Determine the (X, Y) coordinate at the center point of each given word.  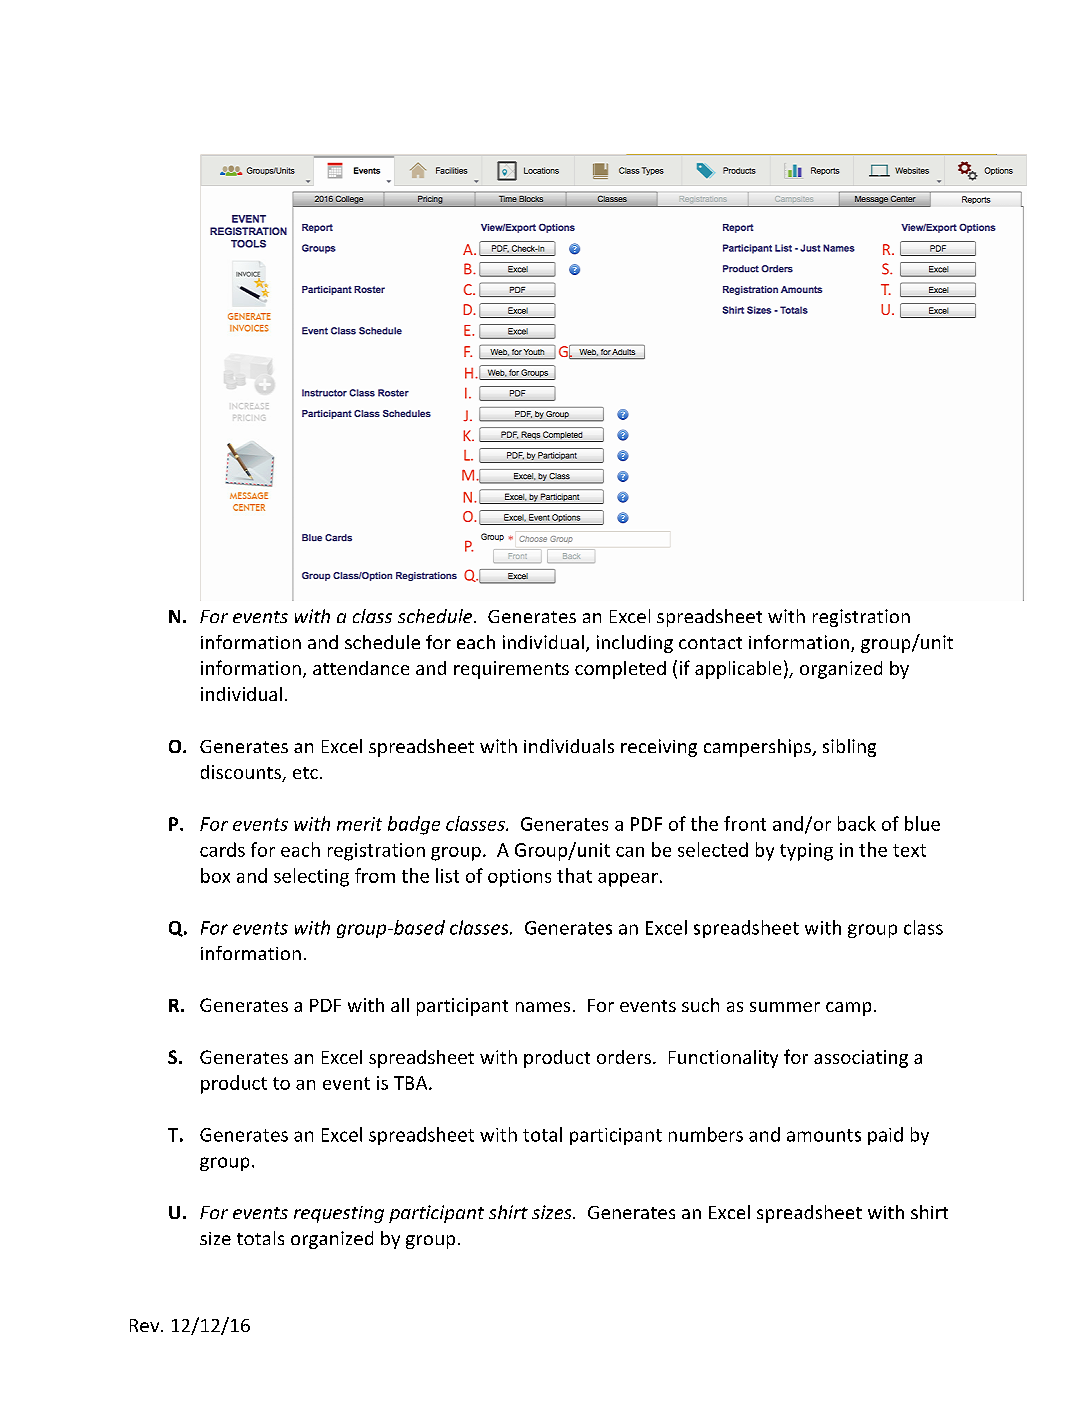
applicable (738, 670)
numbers (706, 1134)
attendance (361, 668)
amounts (824, 1135)
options (519, 878)
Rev (146, 1325)
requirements (511, 670)
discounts (242, 773)
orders (624, 1057)
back (857, 823)
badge (414, 825)
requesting (339, 1214)
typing (806, 852)
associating (861, 1059)
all (400, 1005)
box (215, 875)
